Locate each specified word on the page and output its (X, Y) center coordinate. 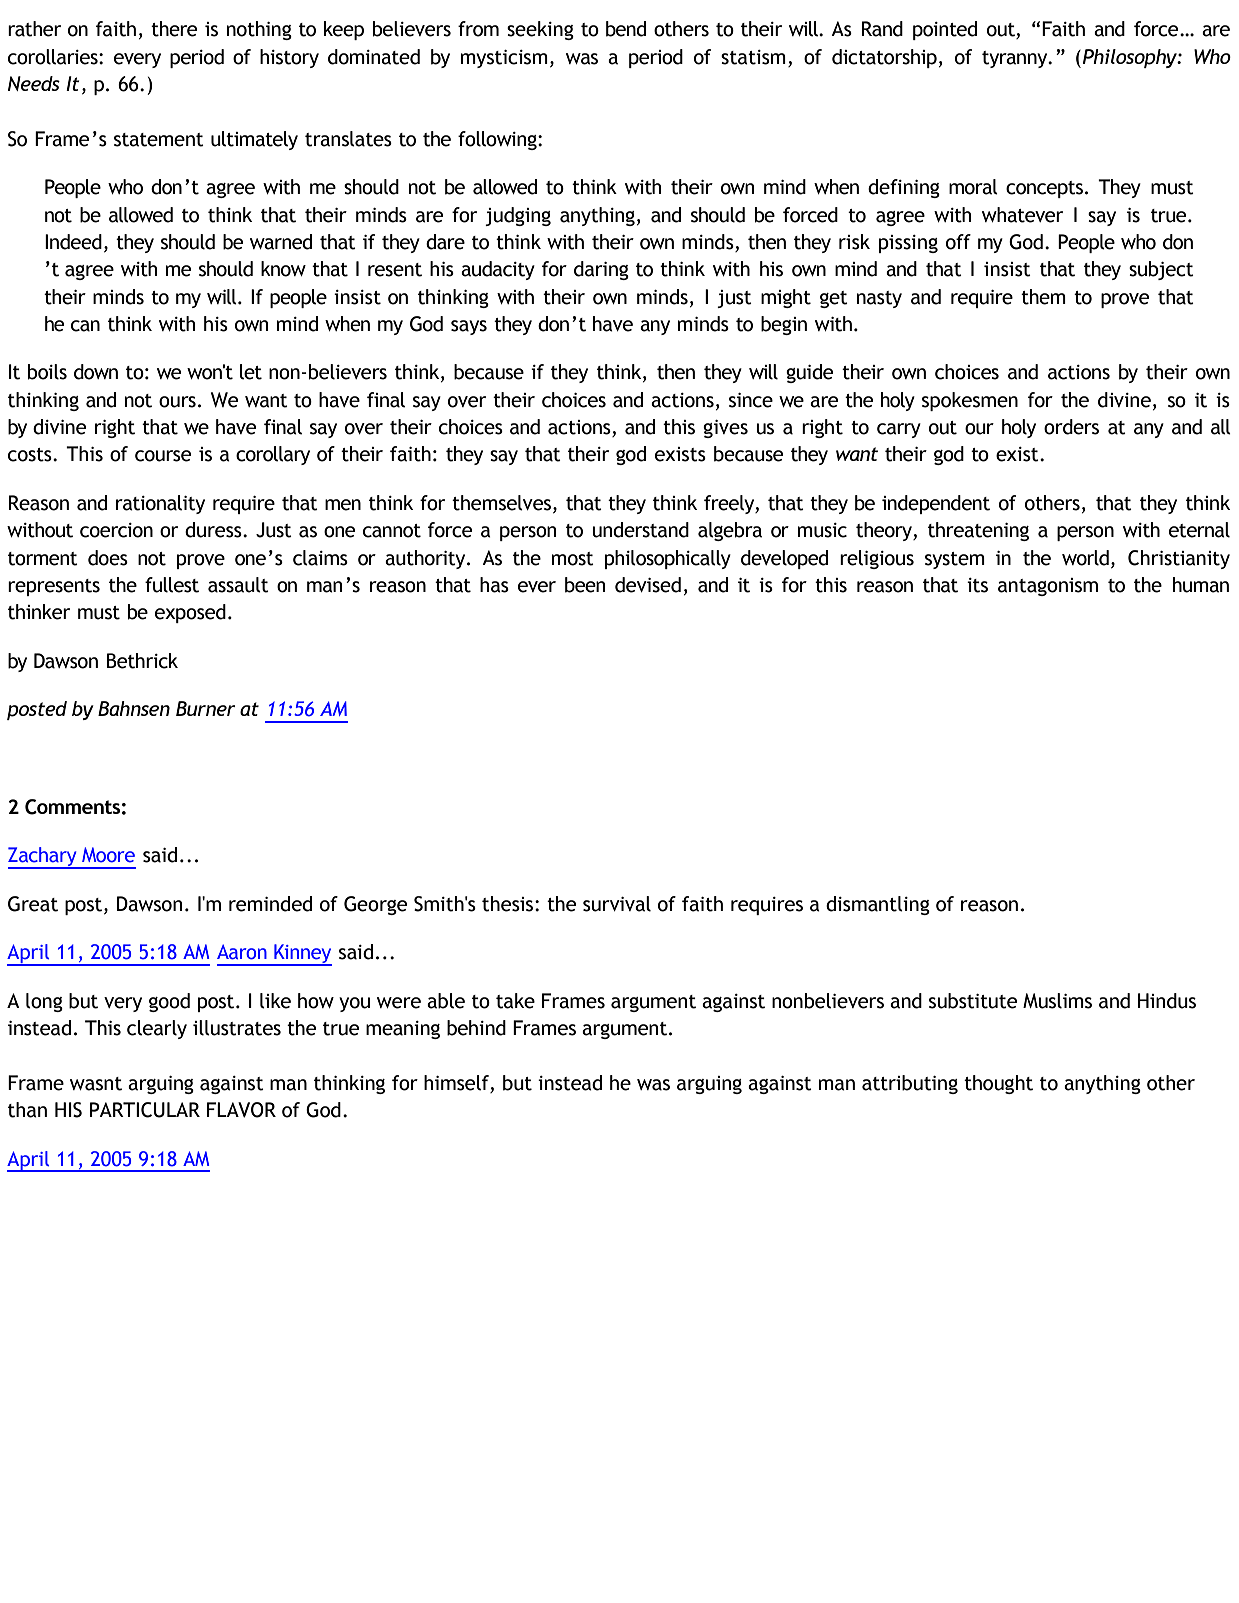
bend (626, 29)
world (1085, 558)
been (585, 585)
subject (1161, 270)
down (96, 372)
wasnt (96, 1084)
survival (617, 904)
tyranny (1016, 59)
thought (998, 1084)
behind (476, 1028)
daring (601, 270)
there (174, 29)
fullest (172, 585)
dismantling (878, 905)
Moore (108, 855)
